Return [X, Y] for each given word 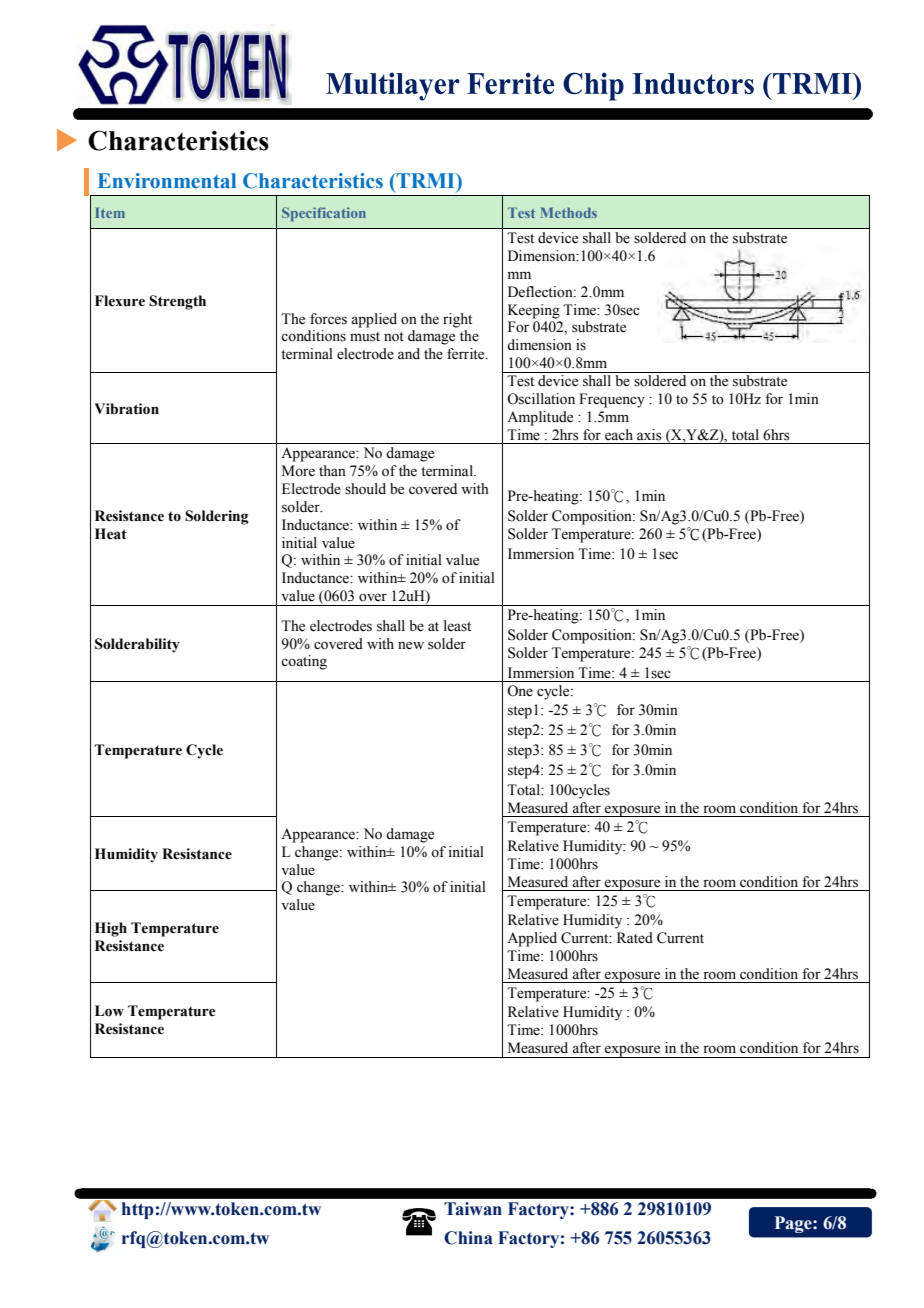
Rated [635, 938]
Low [109, 1011]
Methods [569, 212]
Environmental [167, 181]
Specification [324, 214]
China [468, 1238]
